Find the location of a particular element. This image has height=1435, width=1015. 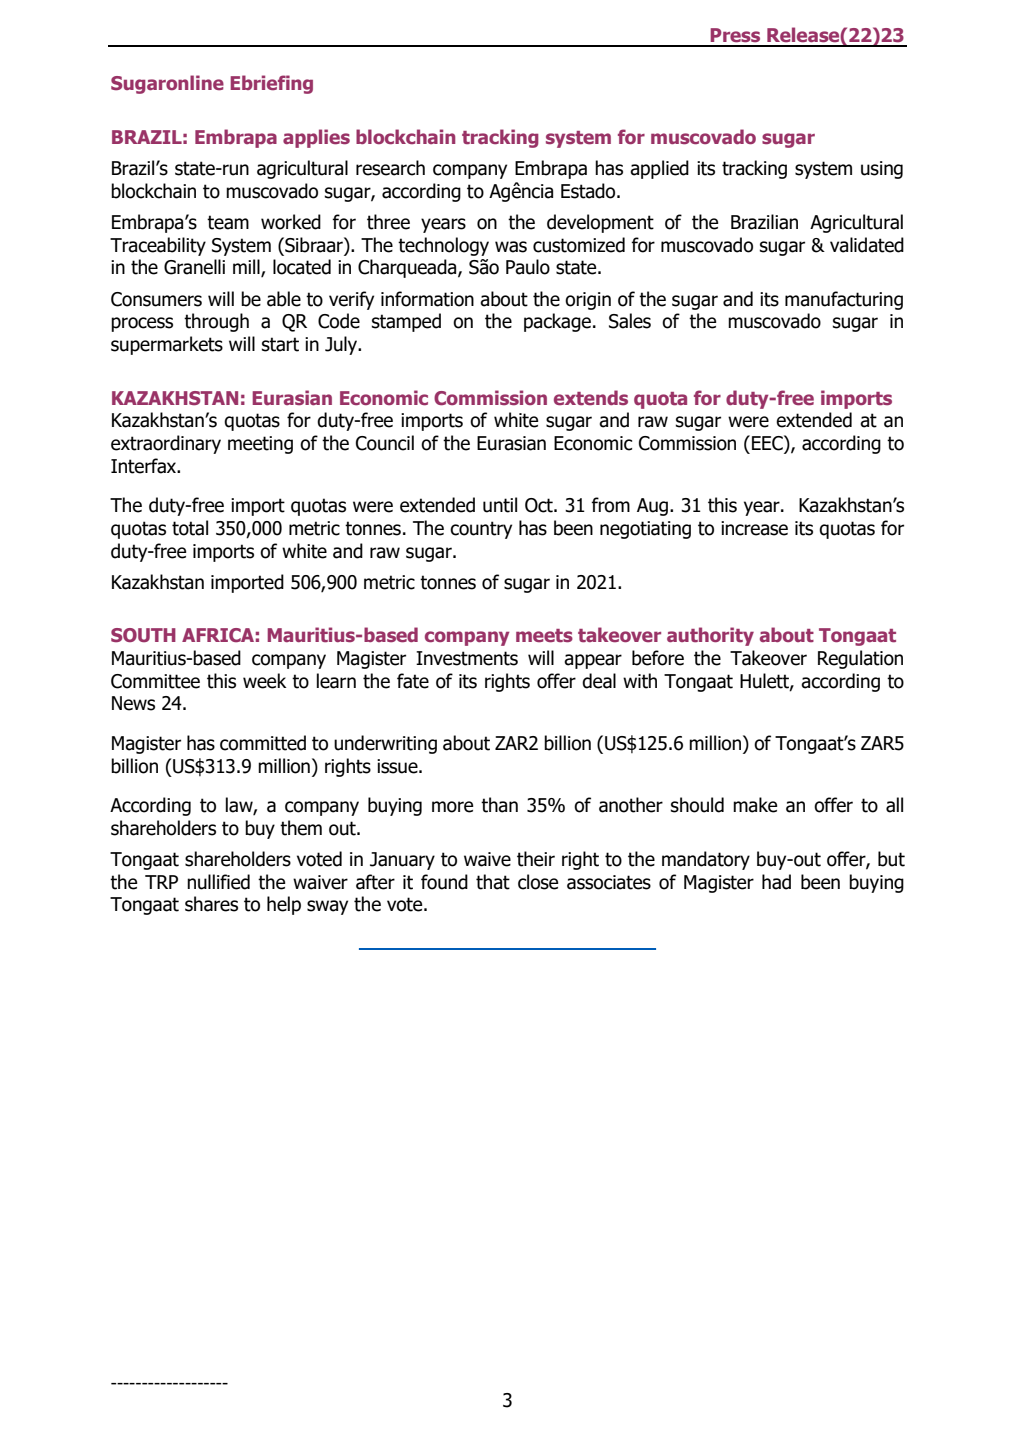

Press is located at coordinates (735, 35).
